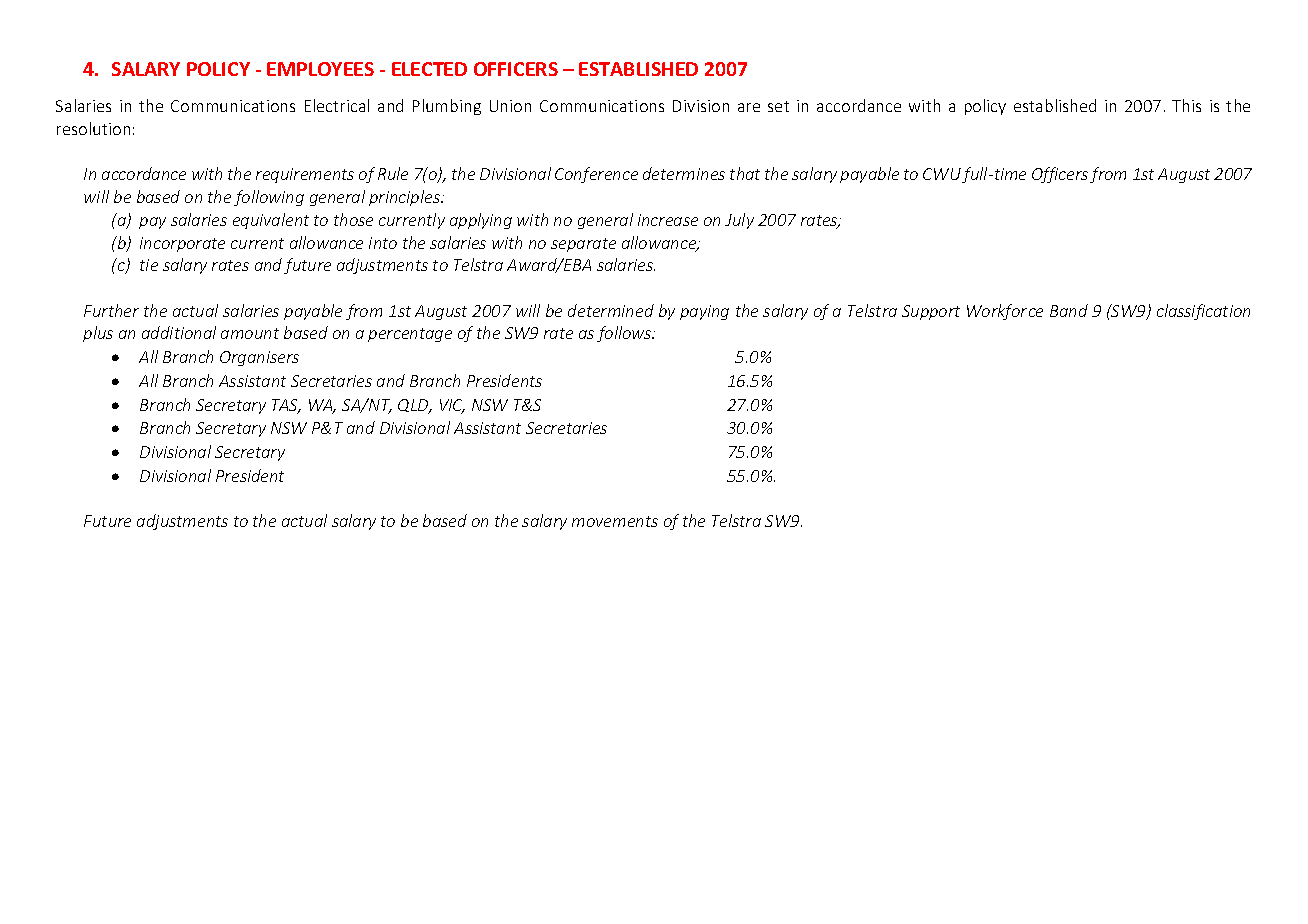 This document has width=1308, height=924. What do you see at coordinates (1069, 310) in the document?
I see `Band` at bounding box center [1069, 310].
